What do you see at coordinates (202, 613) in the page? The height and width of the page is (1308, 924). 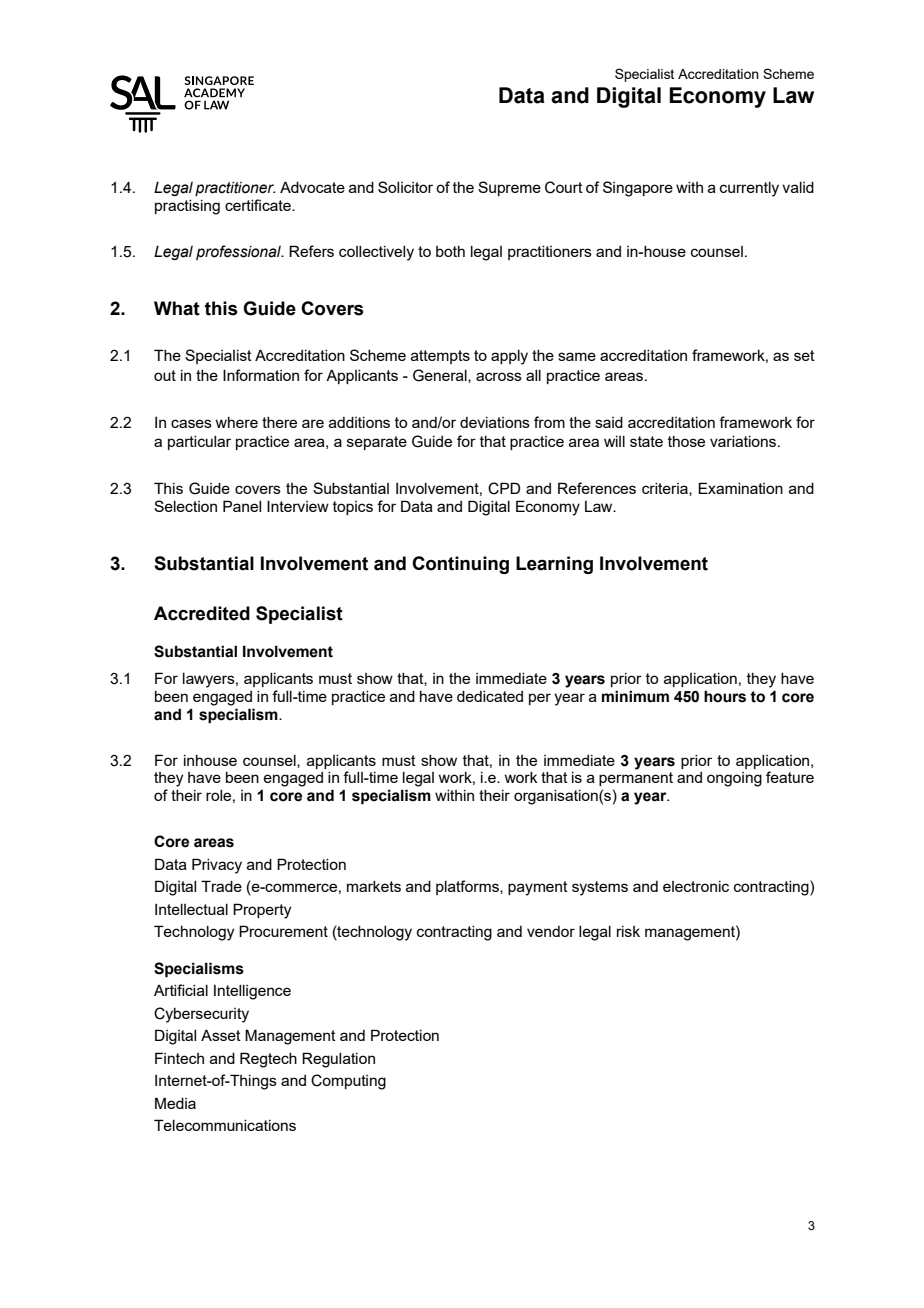 I see `Accredited` at bounding box center [202, 613].
